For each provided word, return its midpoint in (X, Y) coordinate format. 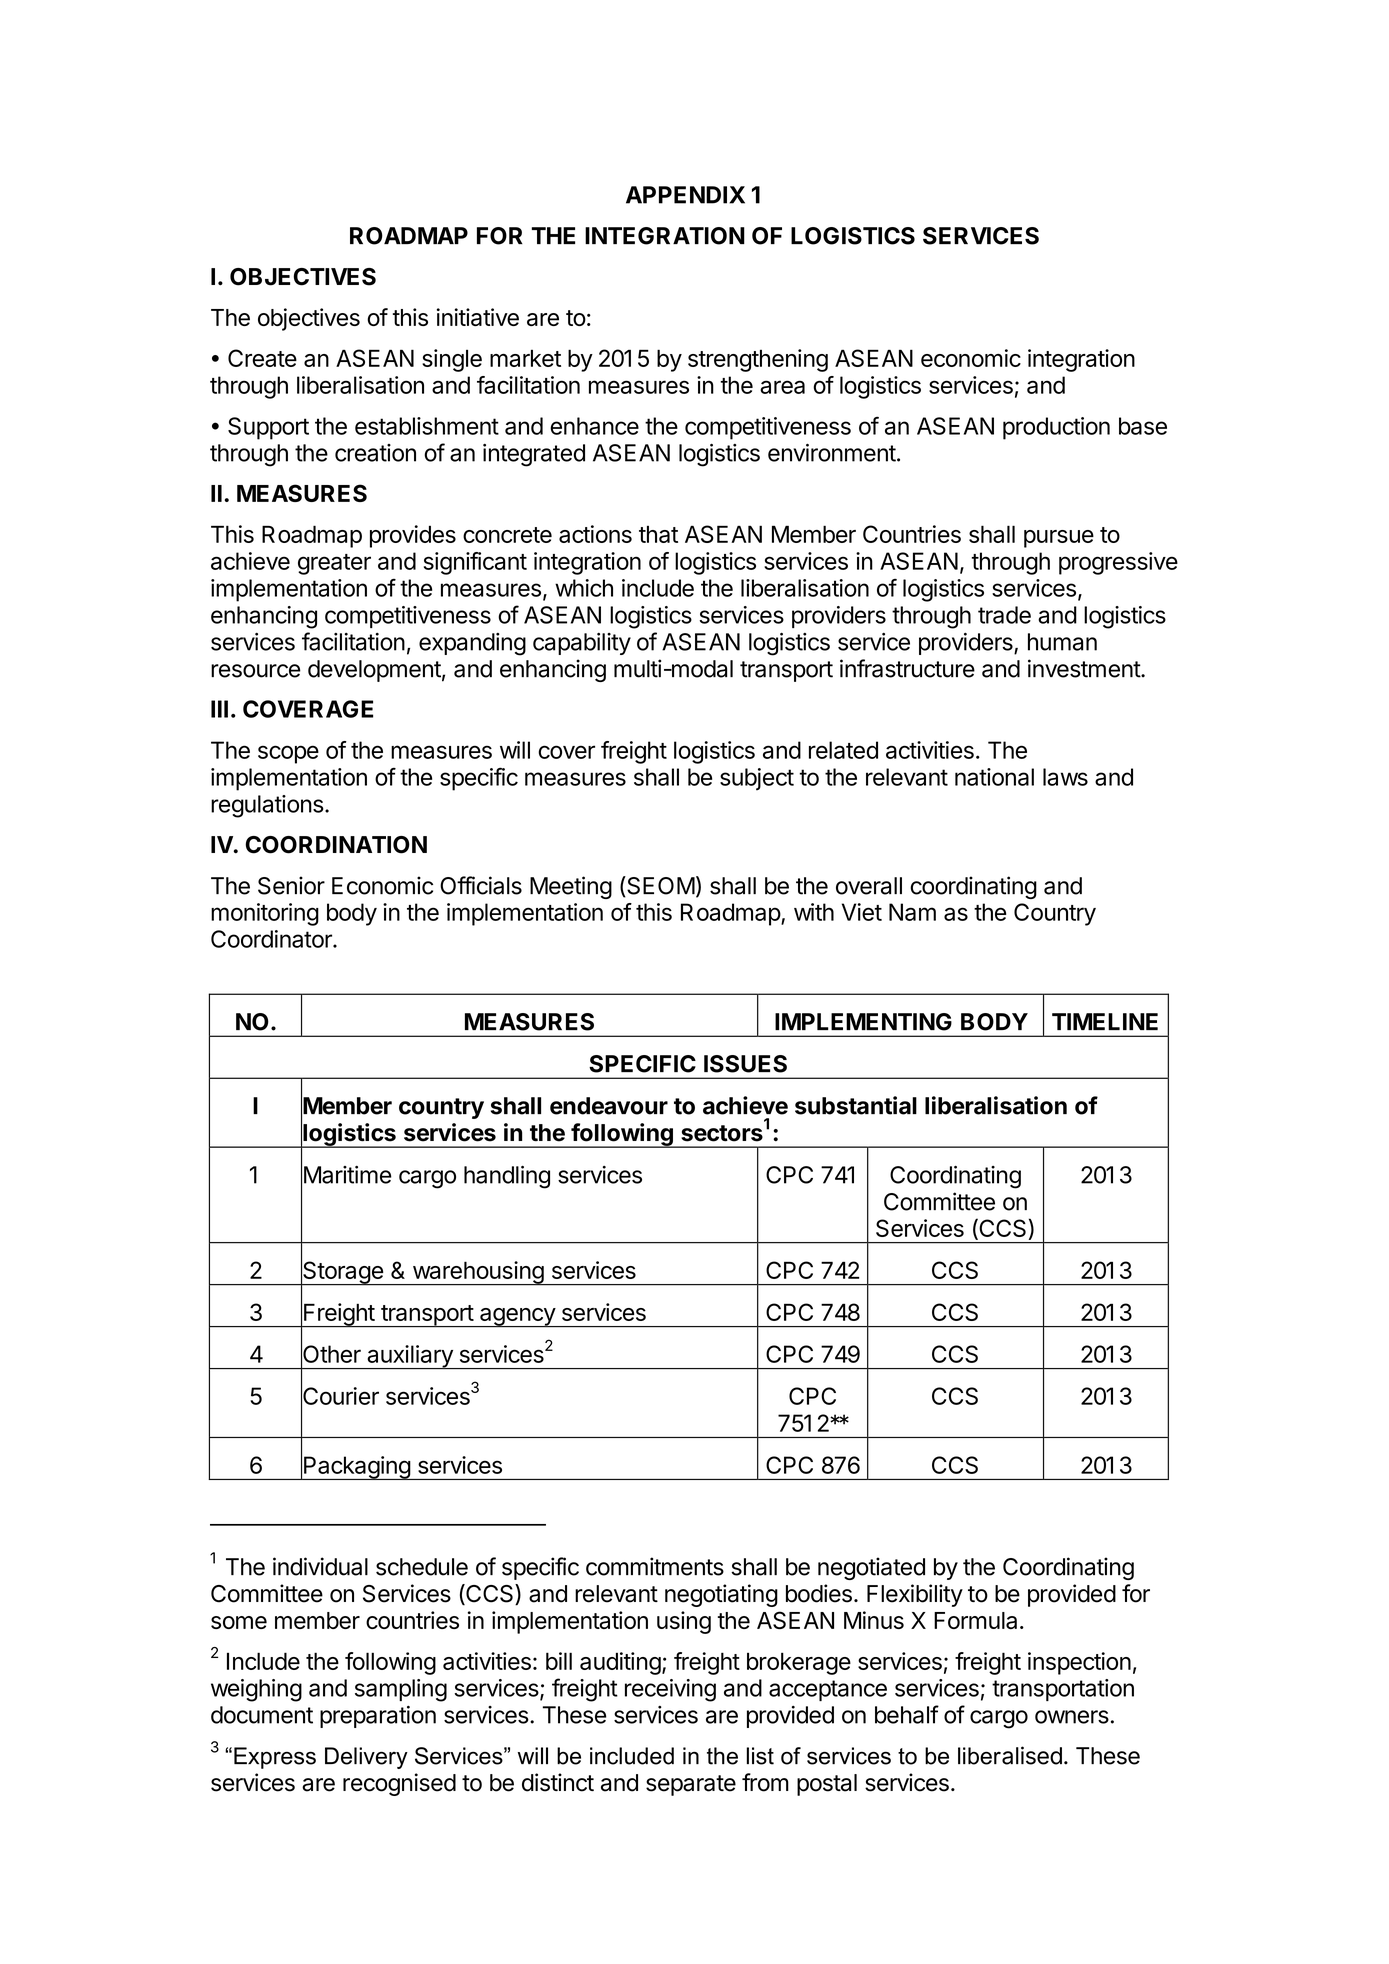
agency (517, 1318)
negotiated (871, 1568)
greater (334, 564)
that (658, 534)
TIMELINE (1105, 1021)
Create (262, 358)
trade (1004, 615)
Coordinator (272, 939)
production (1056, 428)
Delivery (366, 1758)
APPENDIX (685, 195)
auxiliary (410, 1357)
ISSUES (745, 1064)
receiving (670, 1690)
